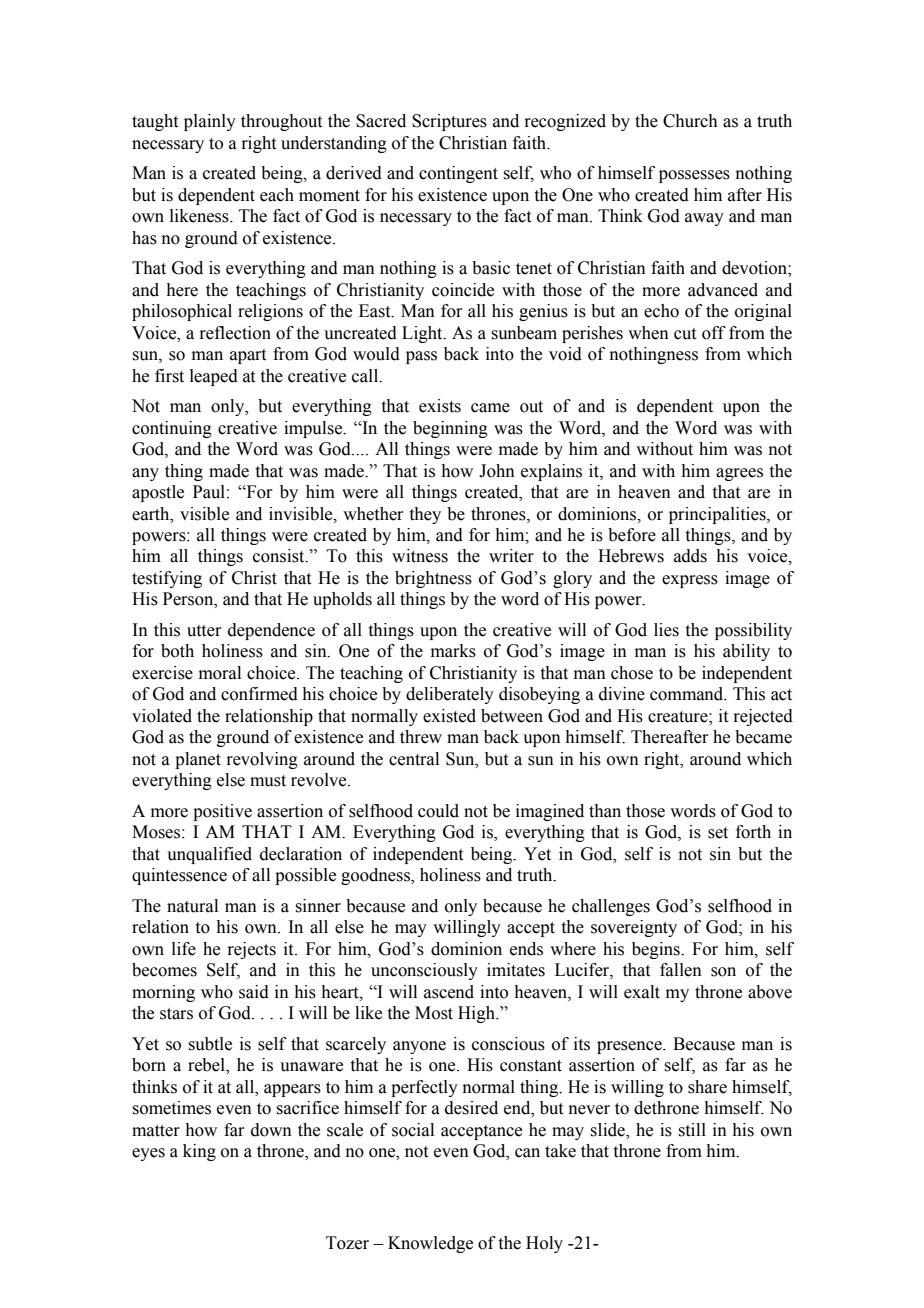 The width and height of the document is (924, 1308). I want to click on plainly, so click(210, 122).
